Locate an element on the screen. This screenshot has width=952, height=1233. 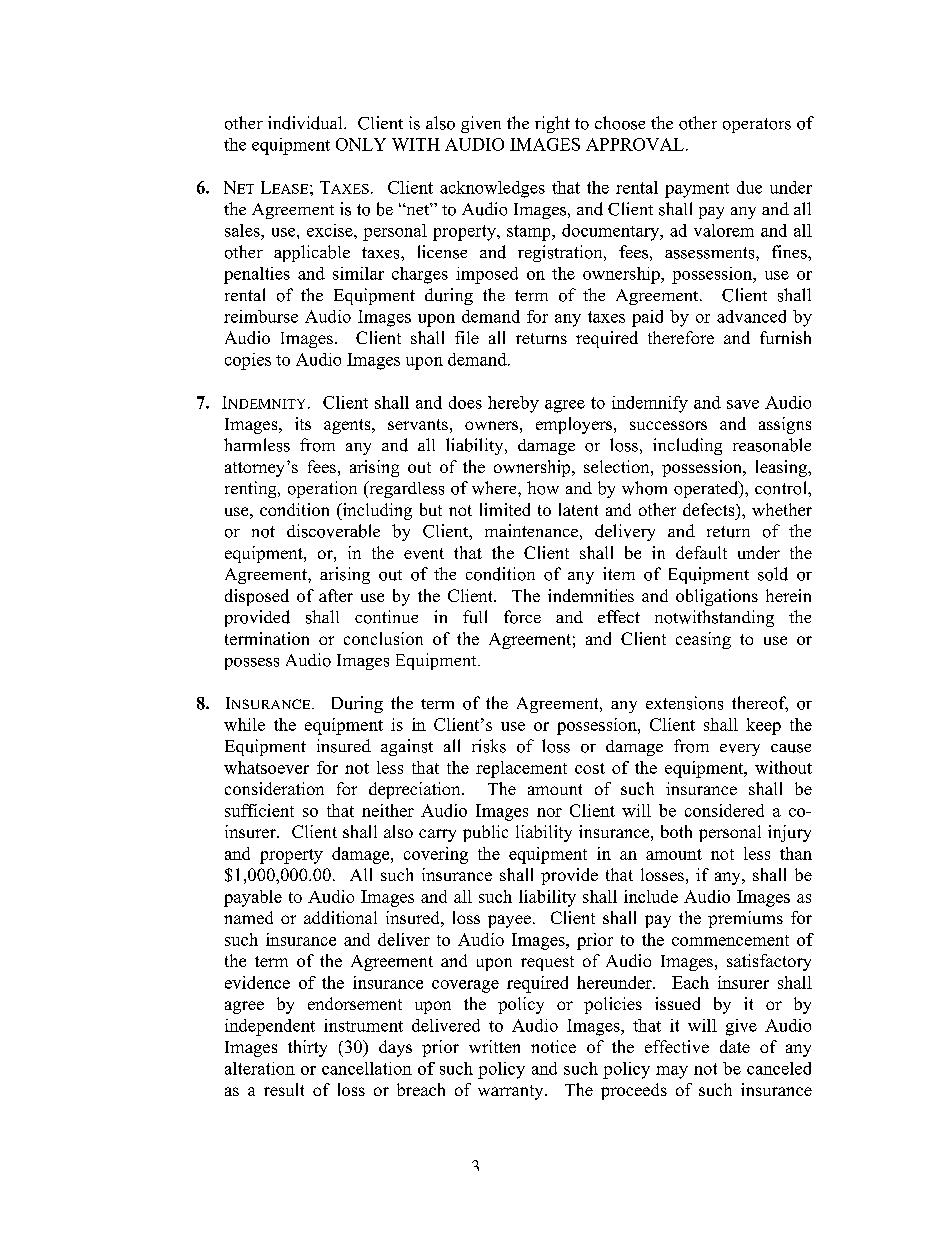
thirty is located at coordinates (307, 1048).
